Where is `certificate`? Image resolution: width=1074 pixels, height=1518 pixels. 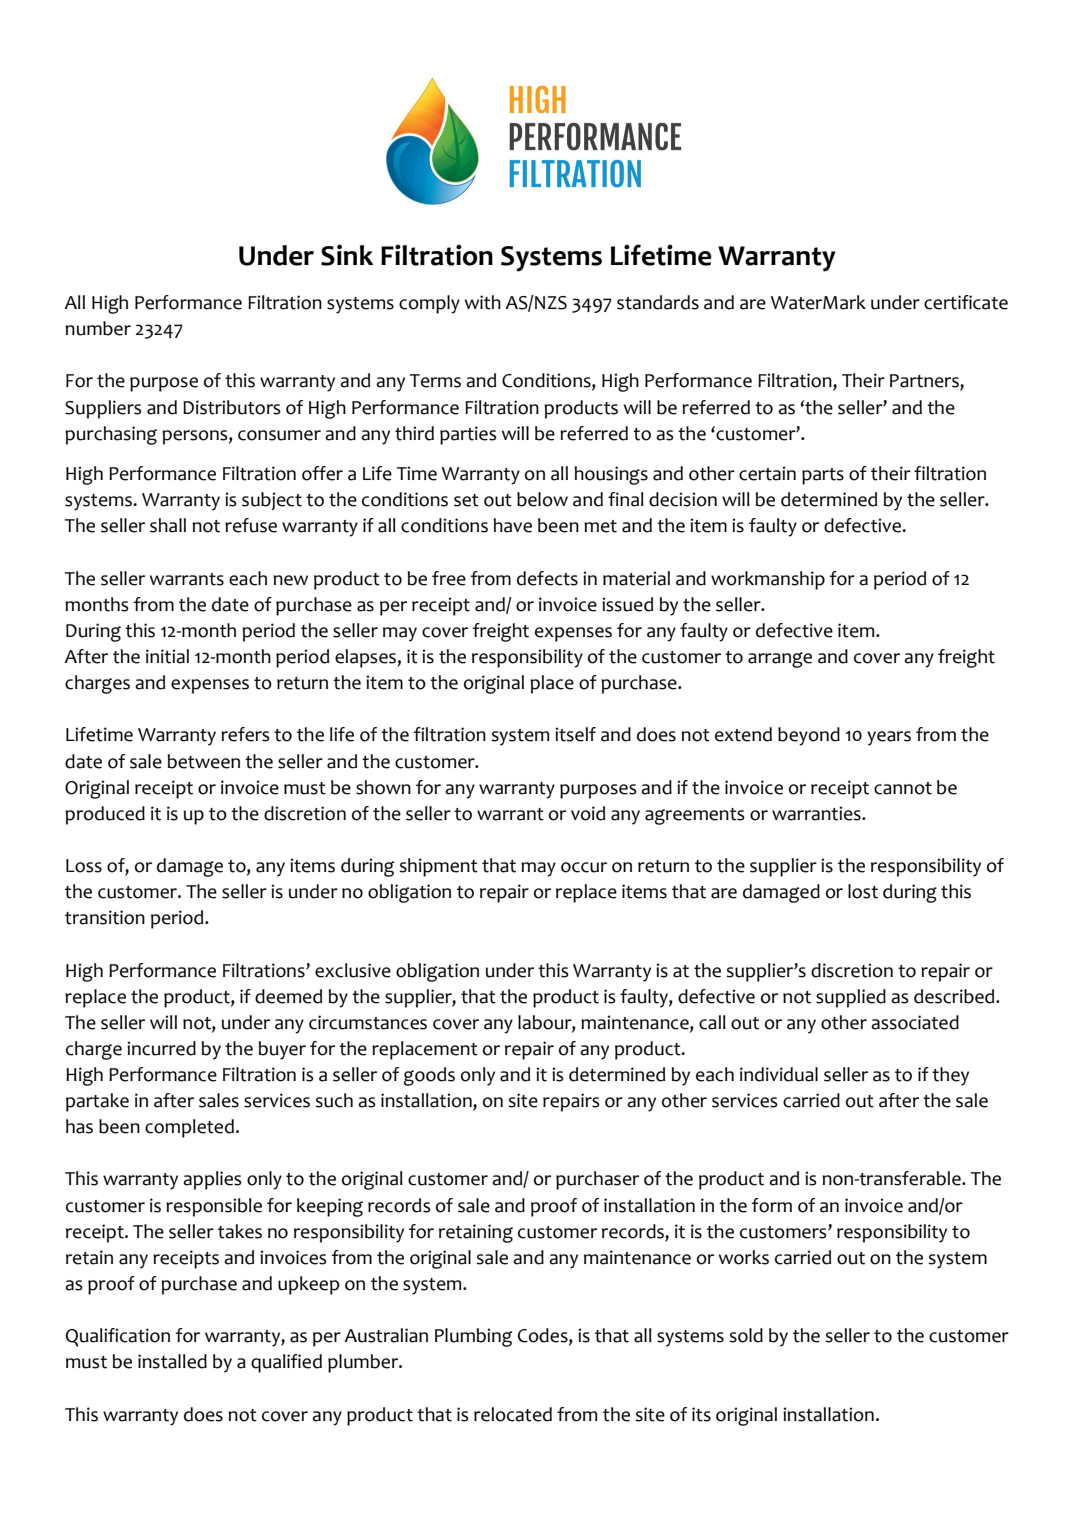
certificate is located at coordinates (966, 302).
